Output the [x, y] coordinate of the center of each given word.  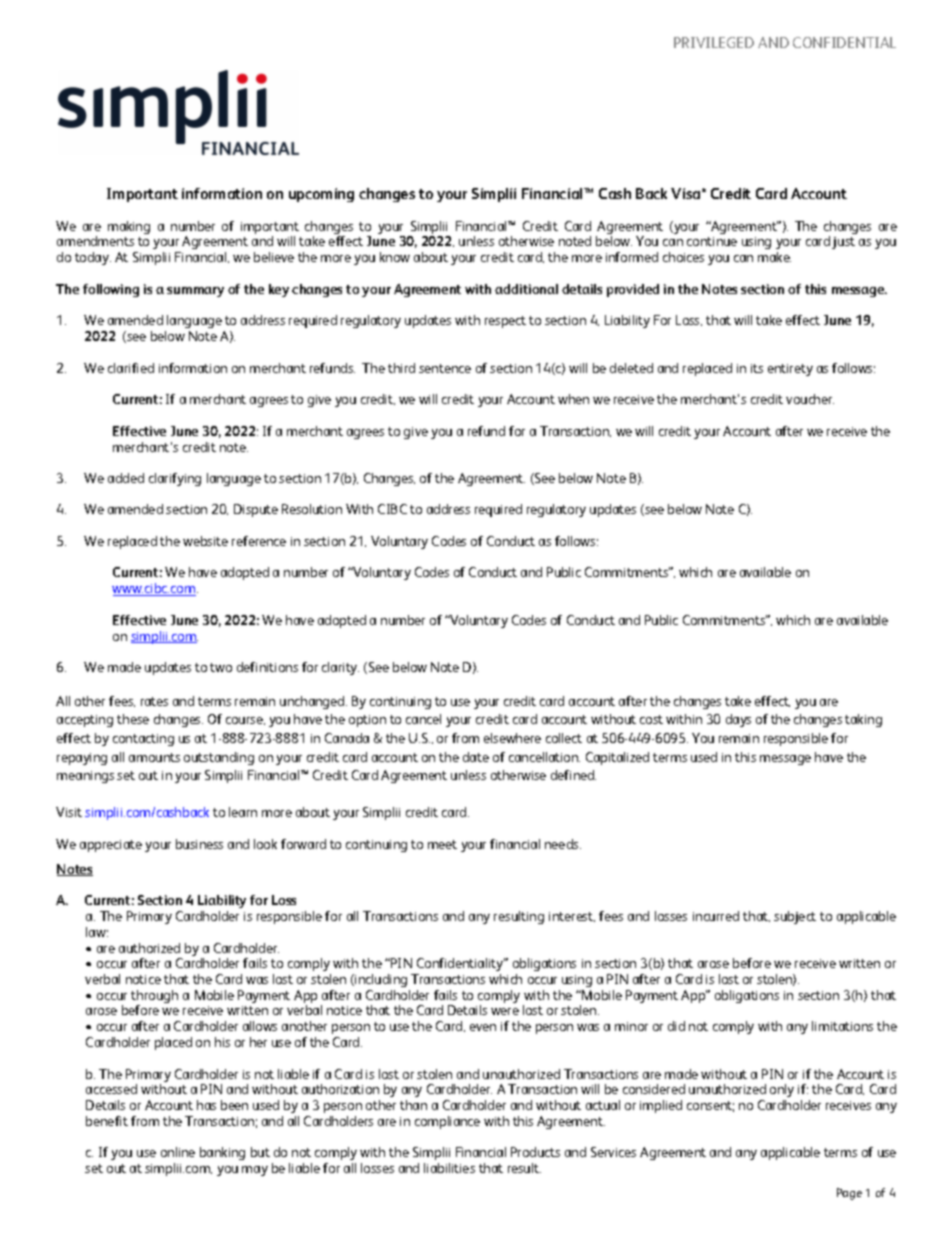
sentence [445, 368]
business [199, 844]
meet [442, 844]
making [129, 227]
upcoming [321, 195]
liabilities [449, 1168]
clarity [340, 668]
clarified [131, 368]
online [178, 1152]
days [738, 720]
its [757, 368]
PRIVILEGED [714, 42]
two [221, 667]
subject [795, 917]
